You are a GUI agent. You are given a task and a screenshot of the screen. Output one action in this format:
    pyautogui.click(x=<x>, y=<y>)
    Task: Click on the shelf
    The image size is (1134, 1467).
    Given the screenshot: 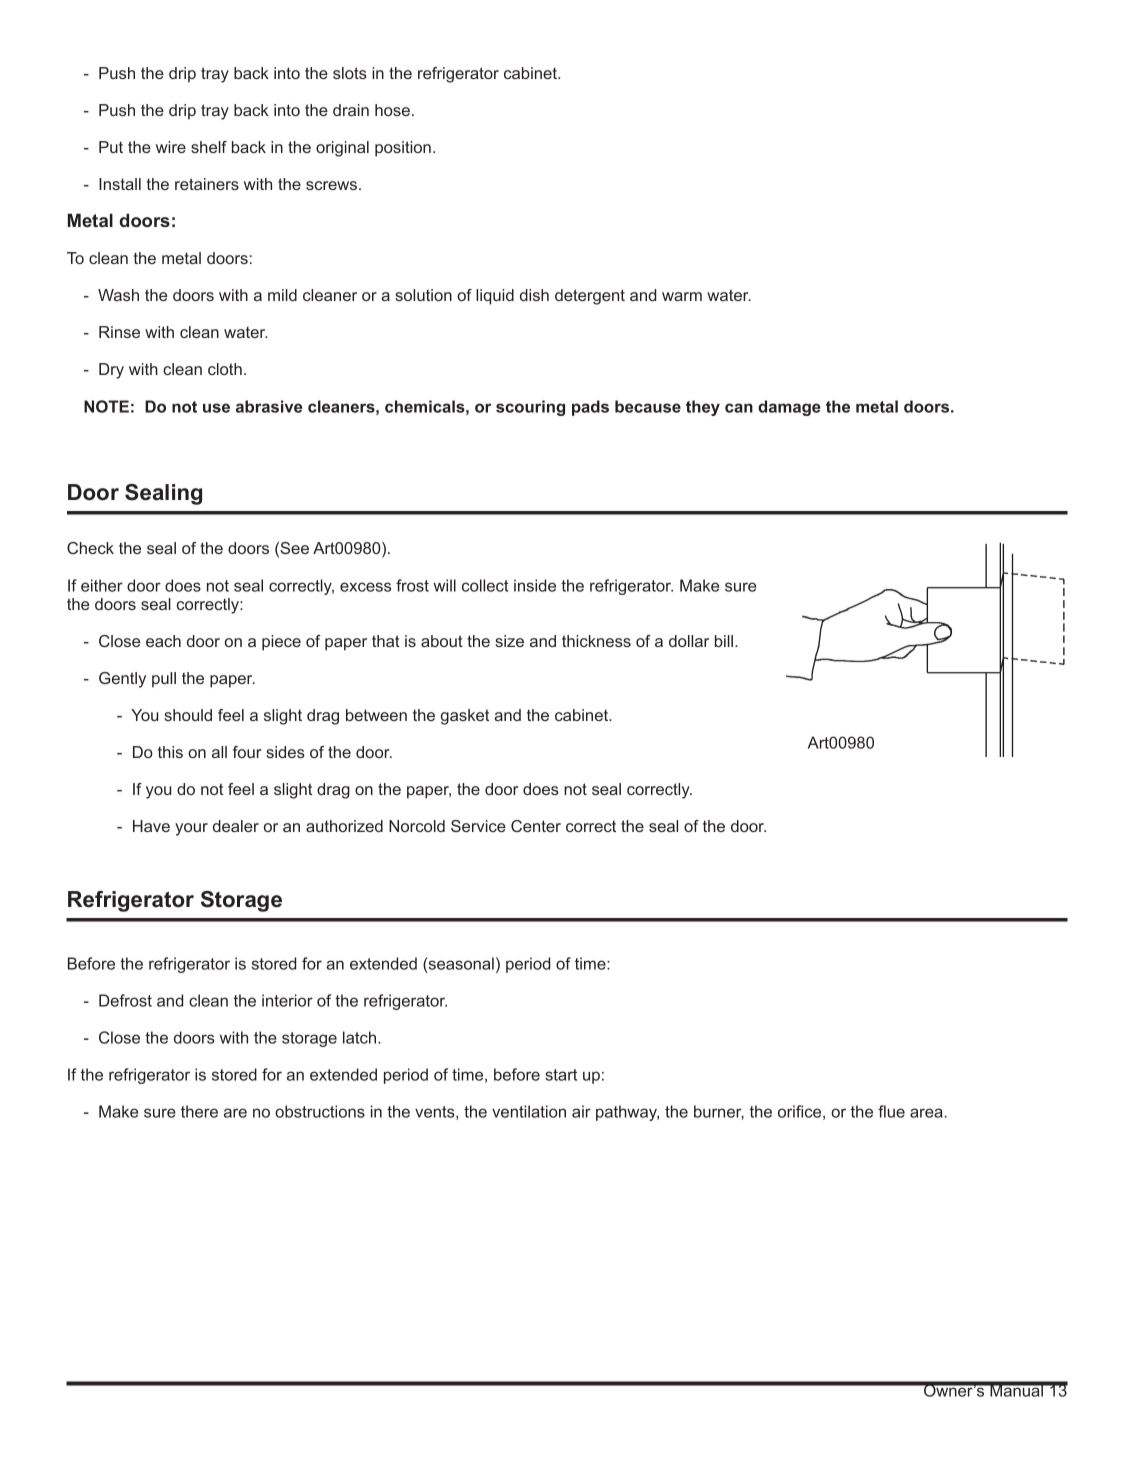 What is the action you would take?
    pyautogui.click(x=209, y=147)
